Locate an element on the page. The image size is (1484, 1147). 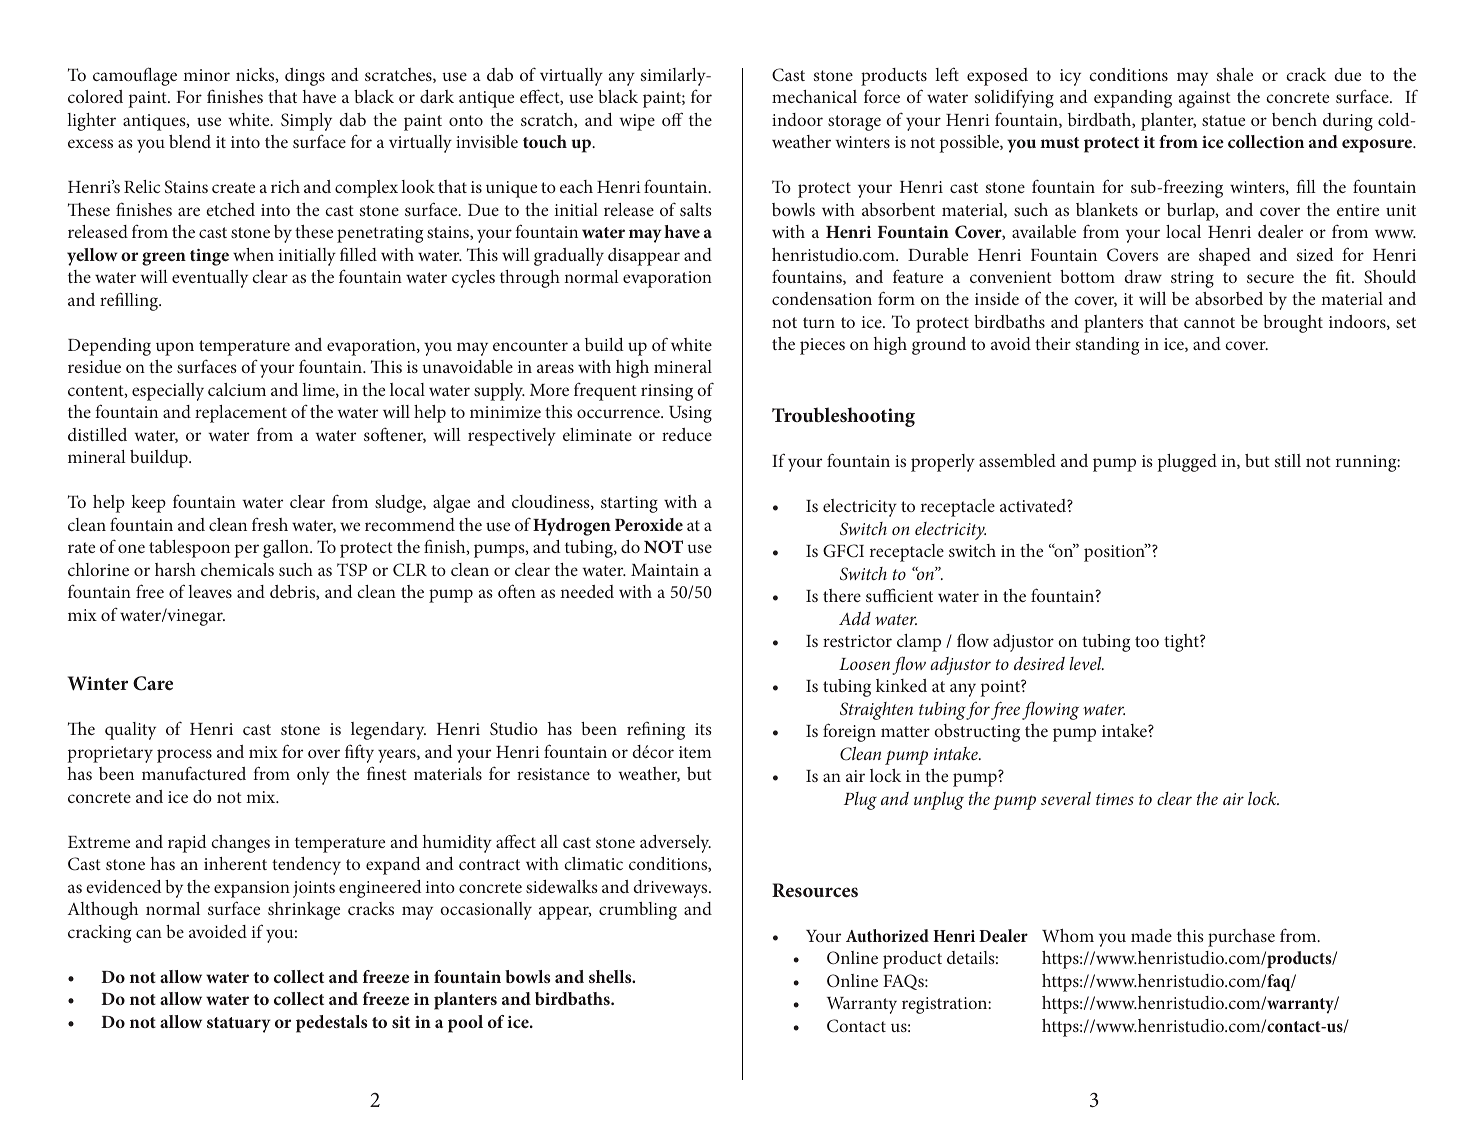
Maintain is located at coordinates (665, 570).
